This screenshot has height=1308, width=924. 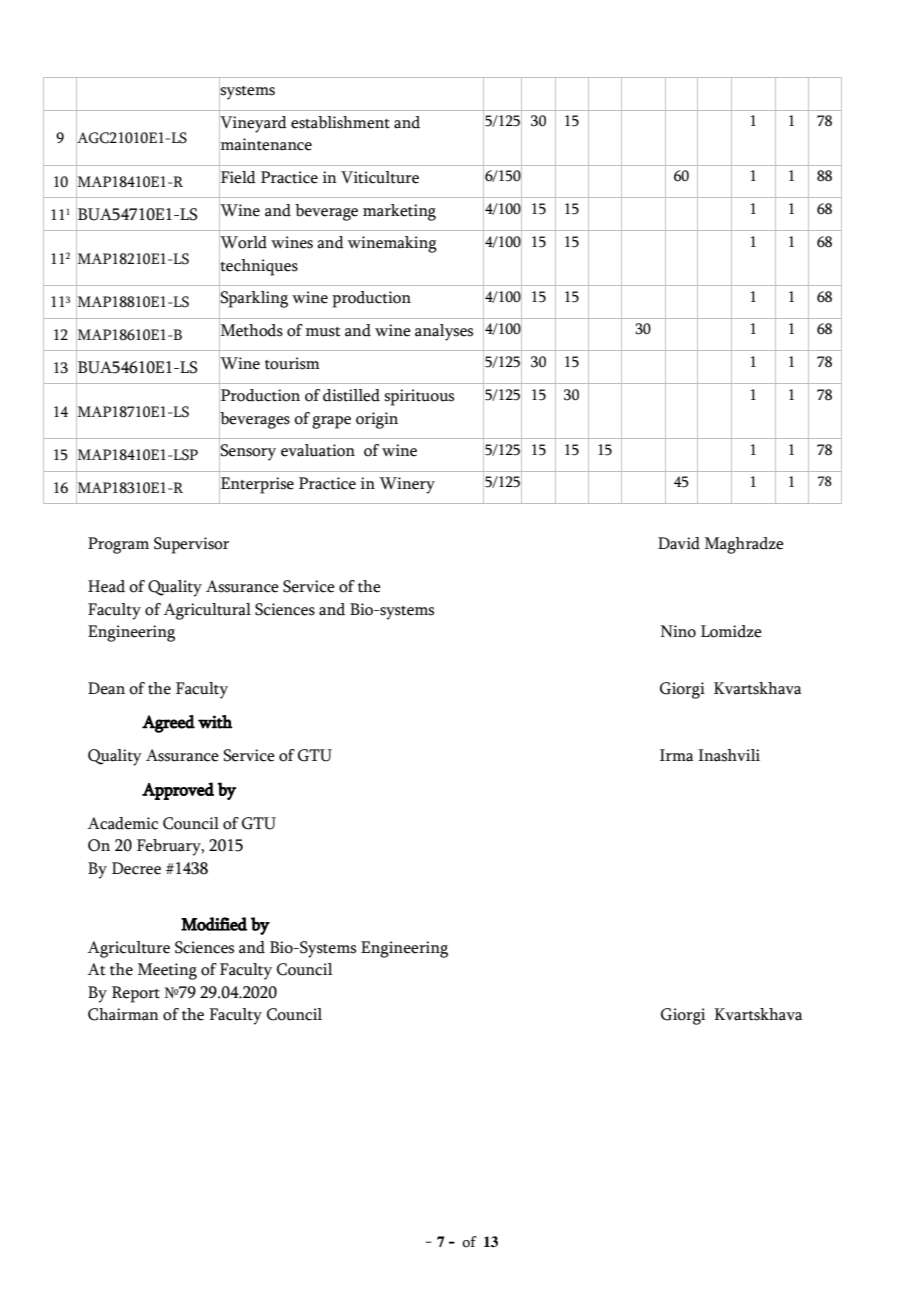 What do you see at coordinates (399, 212) in the screenshot?
I see `marketing` at bounding box center [399, 212].
